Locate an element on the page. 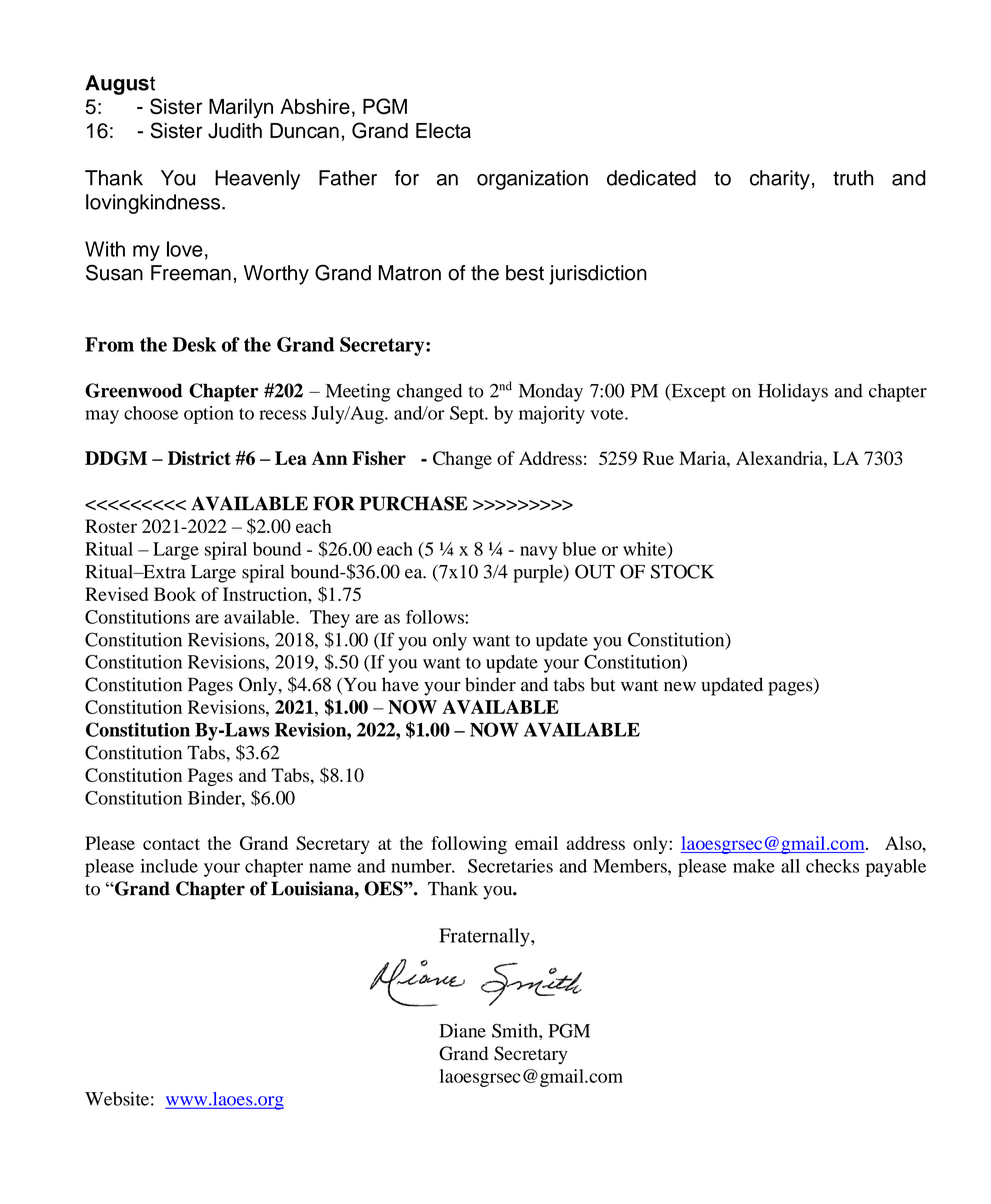 Image resolution: width=991 pixels, height=1204 pixels. Smith is located at coordinates (516, 1030).
